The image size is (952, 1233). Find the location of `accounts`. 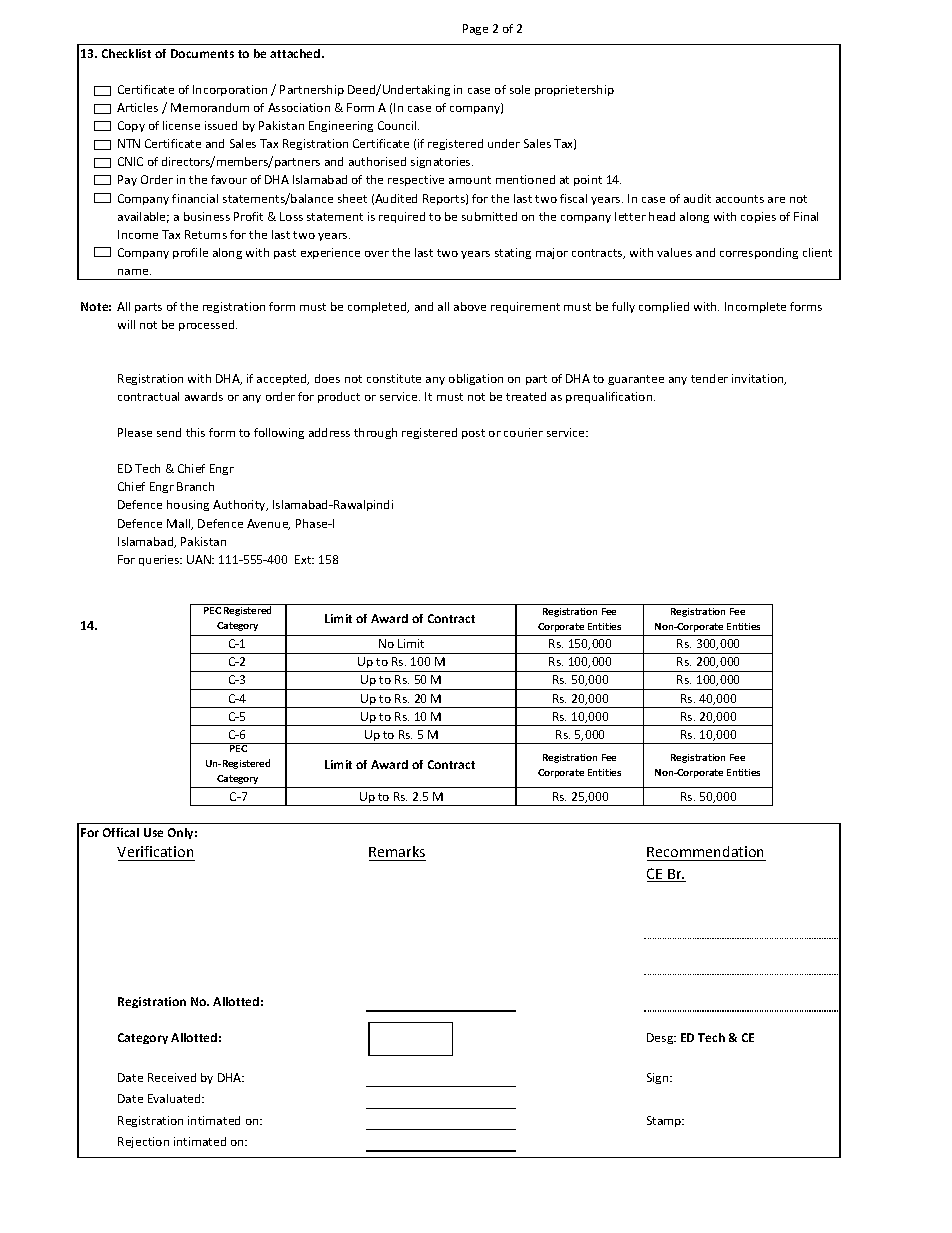

accounts is located at coordinates (740, 199).
